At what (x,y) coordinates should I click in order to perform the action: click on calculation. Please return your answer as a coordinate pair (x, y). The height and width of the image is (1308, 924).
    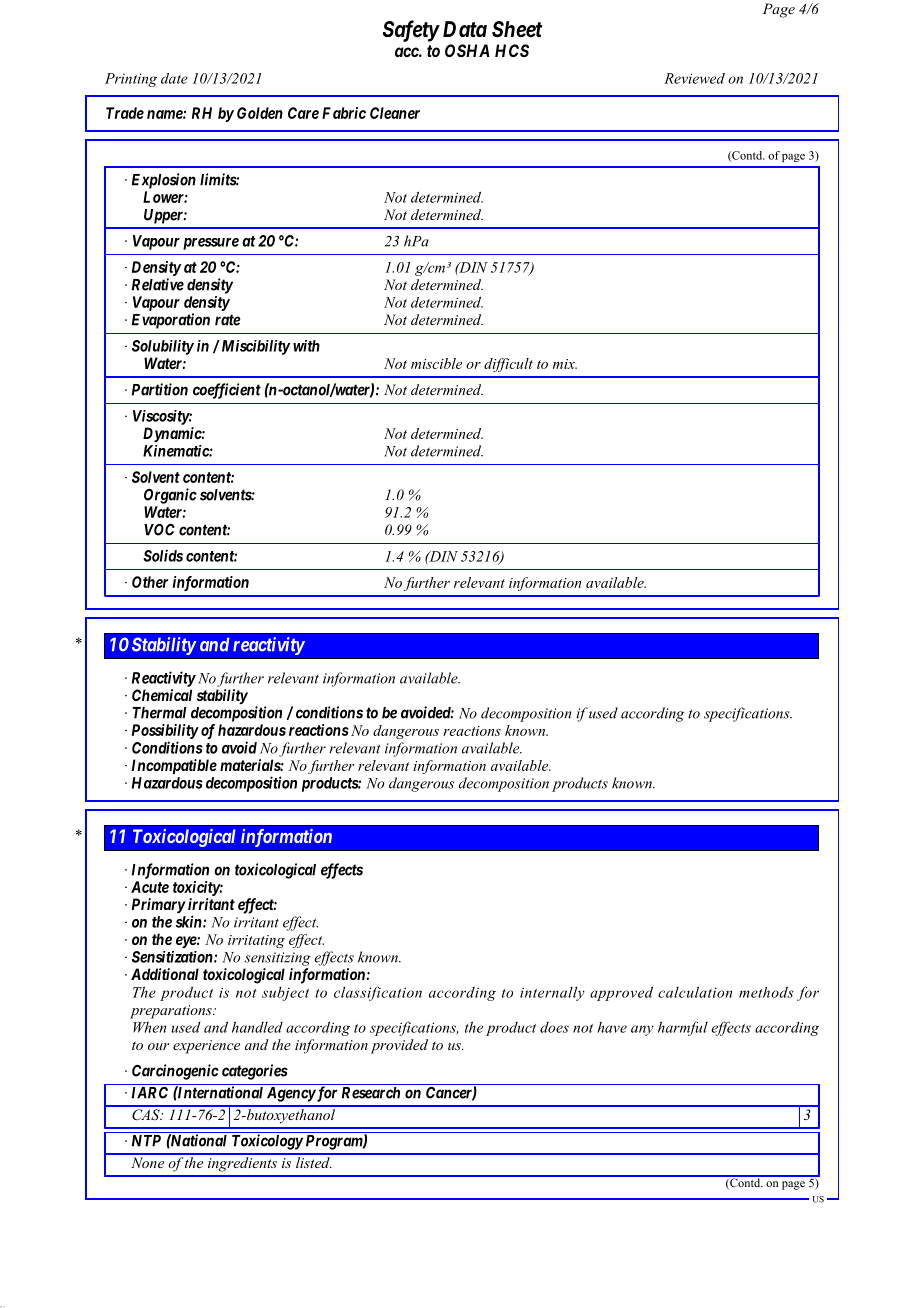
    Looking at the image, I should click on (695, 992).
